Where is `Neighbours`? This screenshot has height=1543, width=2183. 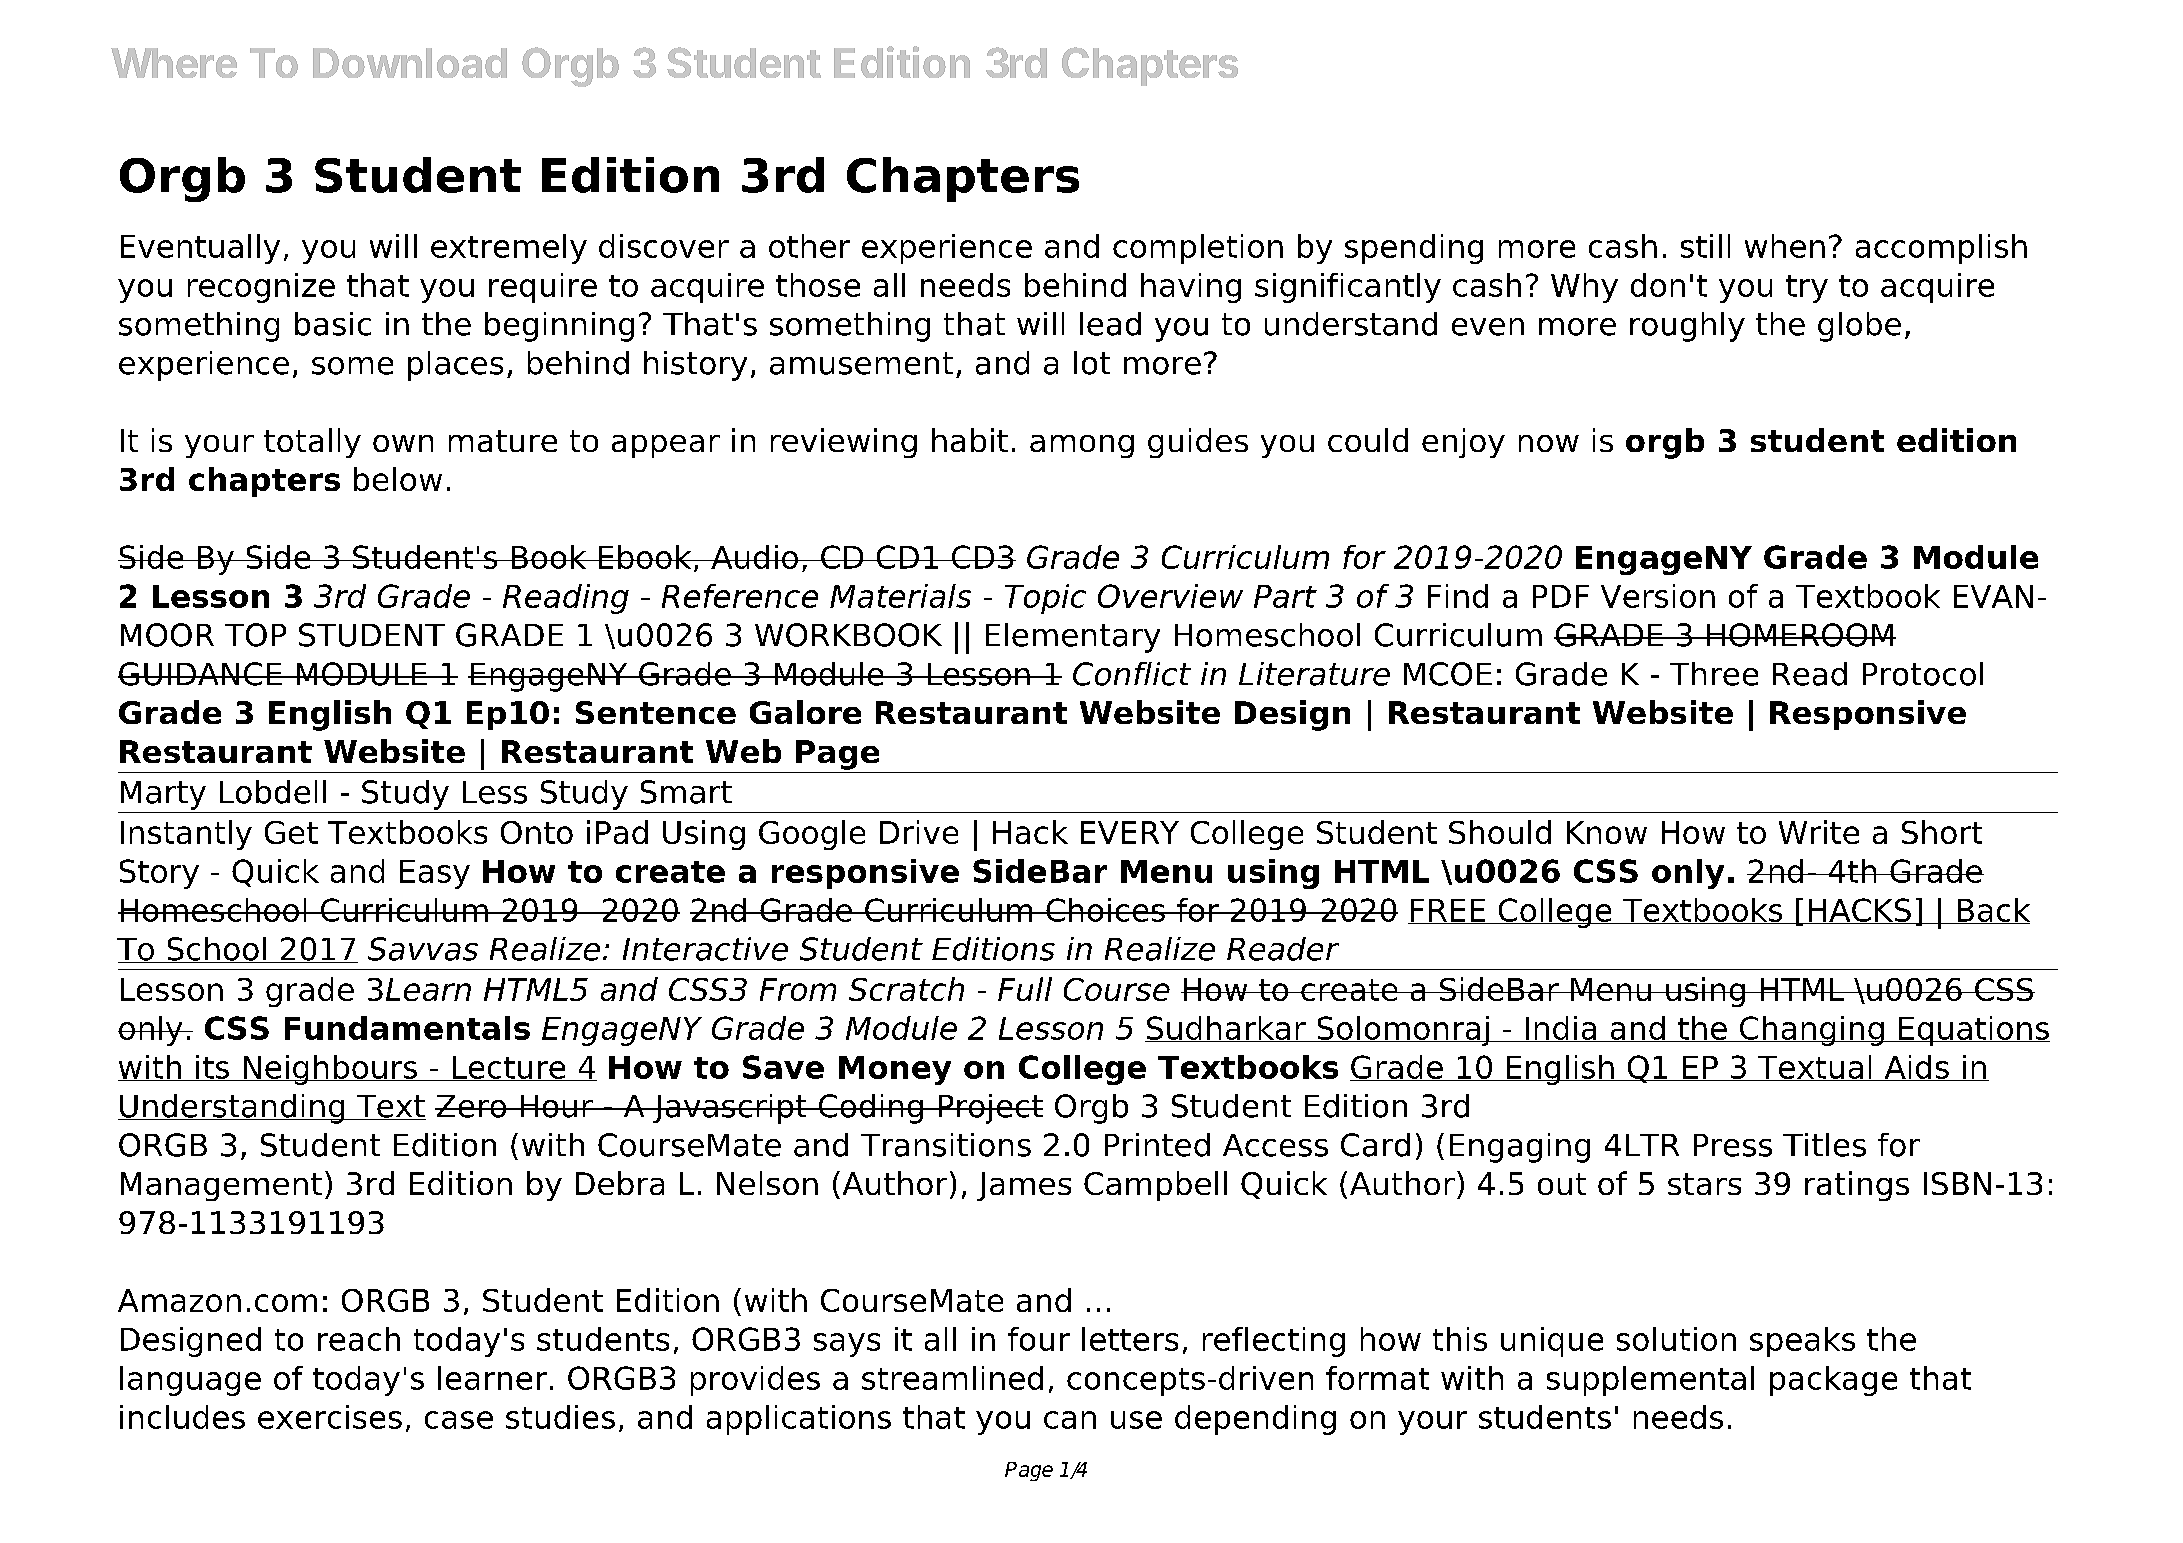 Neighbours is located at coordinates (330, 1070).
